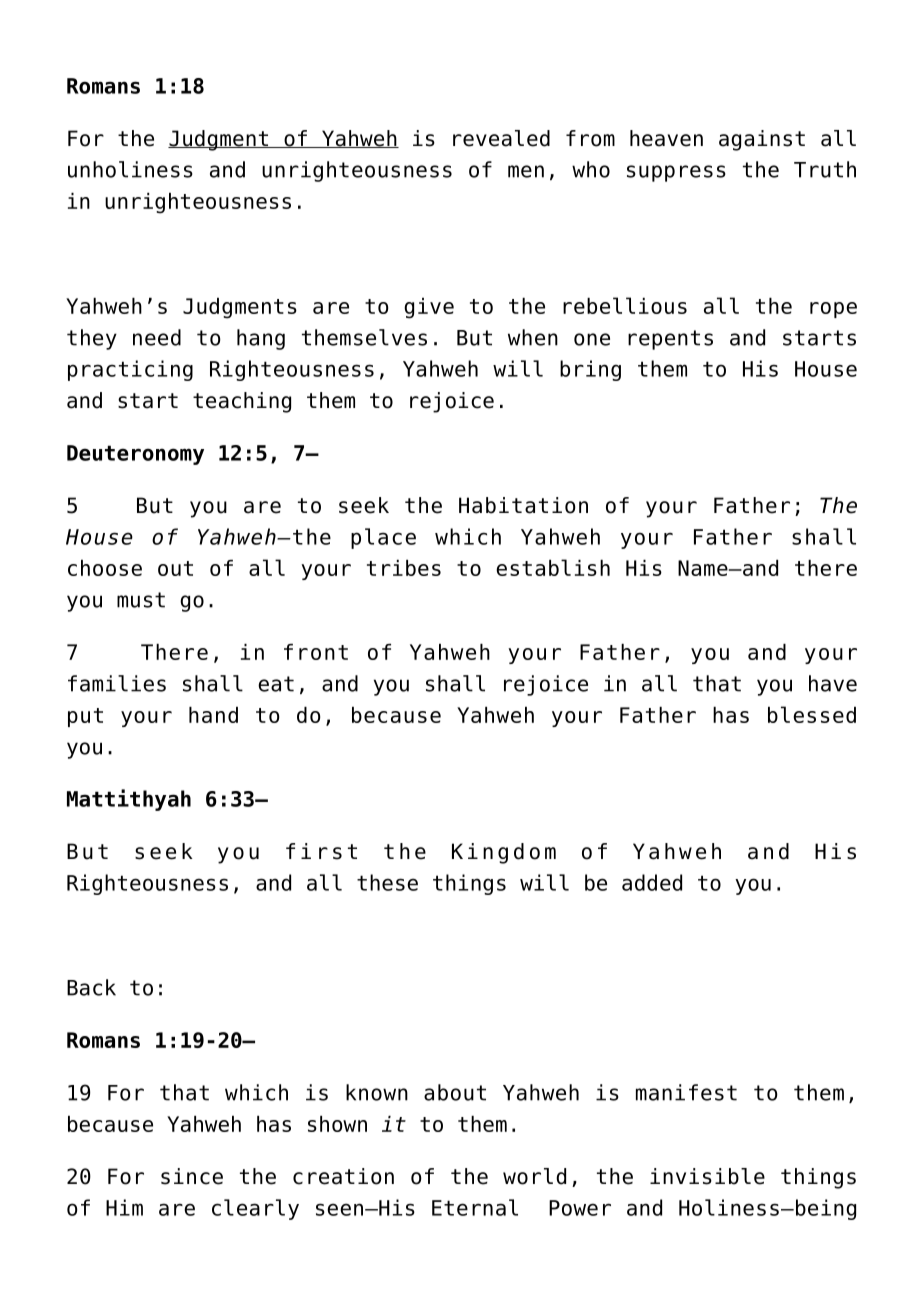 Image resolution: width=924 pixels, height=1308 pixels. What do you see at coordinates (192, 1176) in the screenshot?
I see `since` at bounding box center [192, 1176].
